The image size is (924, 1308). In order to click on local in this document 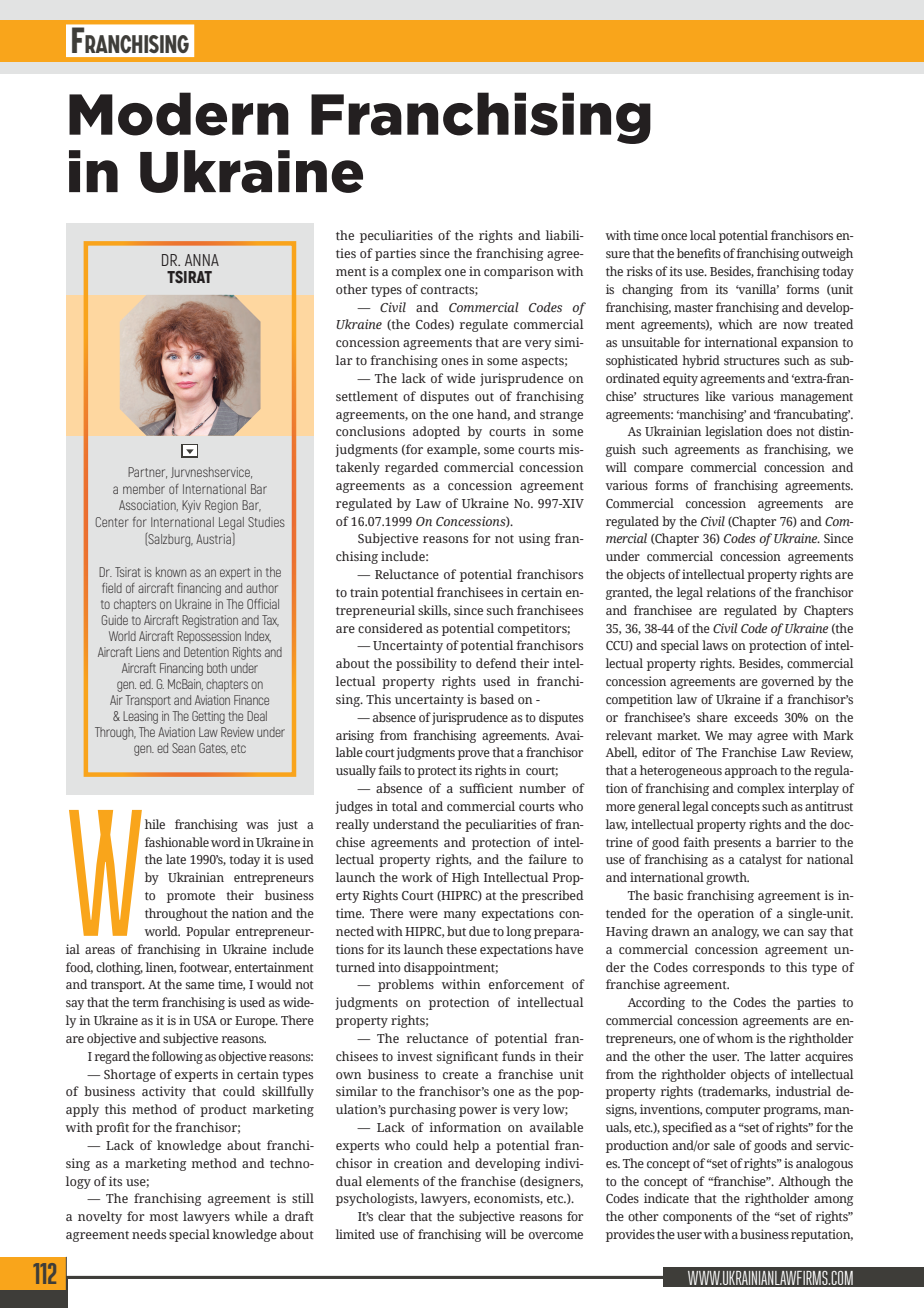, I will do `click(703, 235)`.
